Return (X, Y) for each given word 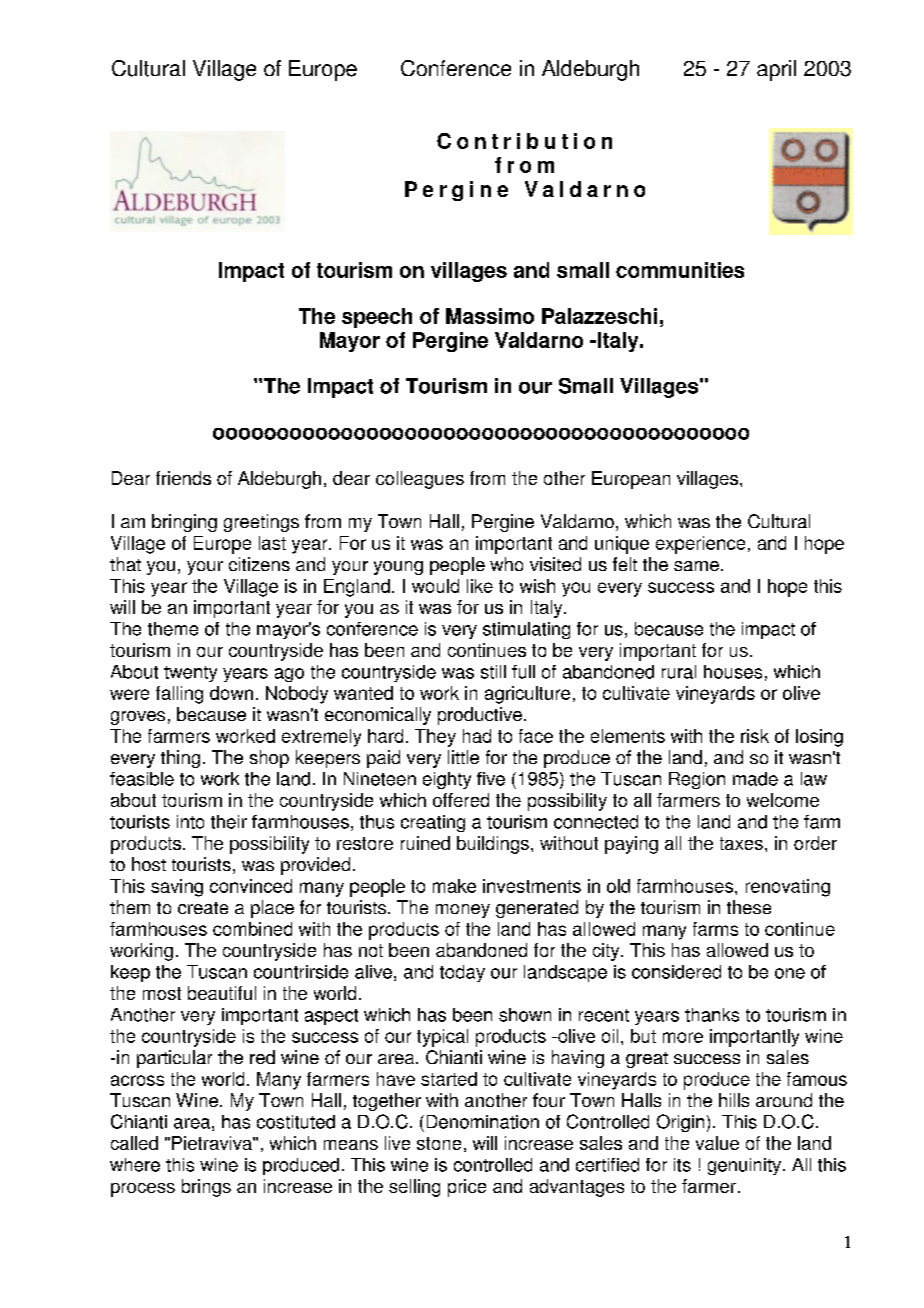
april (776, 70)
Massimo (490, 316)
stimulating (526, 630)
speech (377, 318)
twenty (190, 674)
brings (206, 1188)
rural (679, 672)
